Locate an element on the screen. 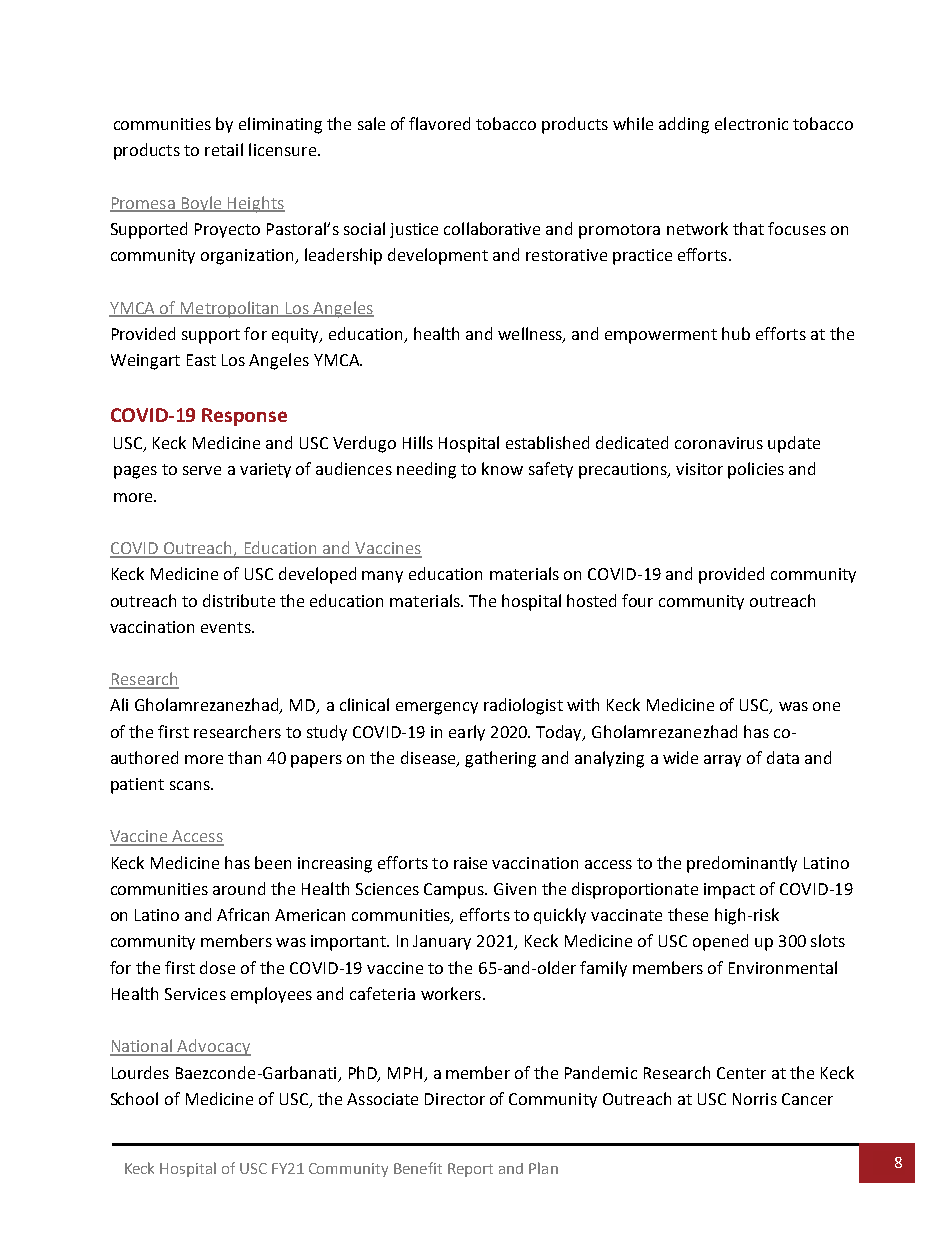  School is located at coordinates (134, 1098).
